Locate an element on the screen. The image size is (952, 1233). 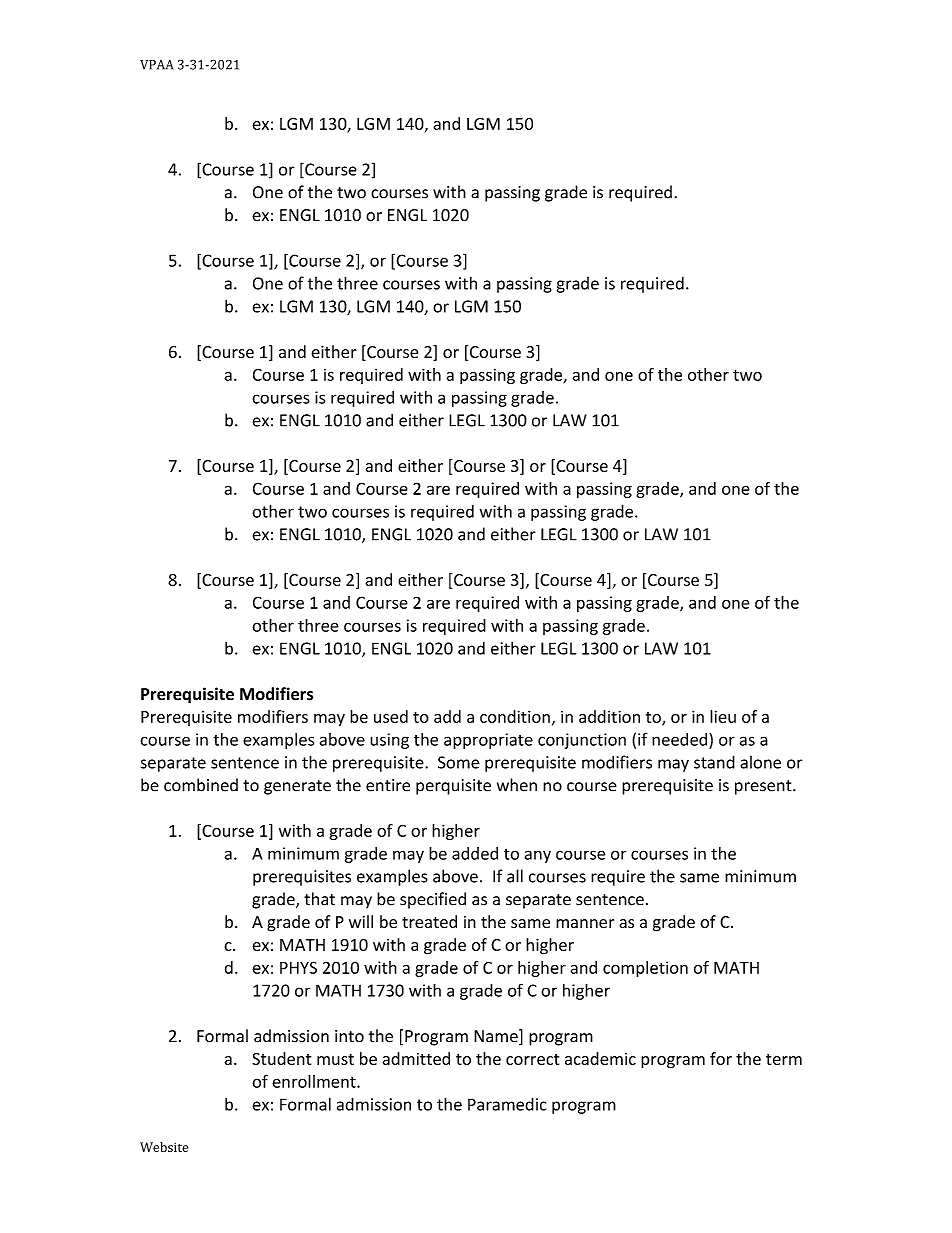
using is located at coordinates (389, 741).
